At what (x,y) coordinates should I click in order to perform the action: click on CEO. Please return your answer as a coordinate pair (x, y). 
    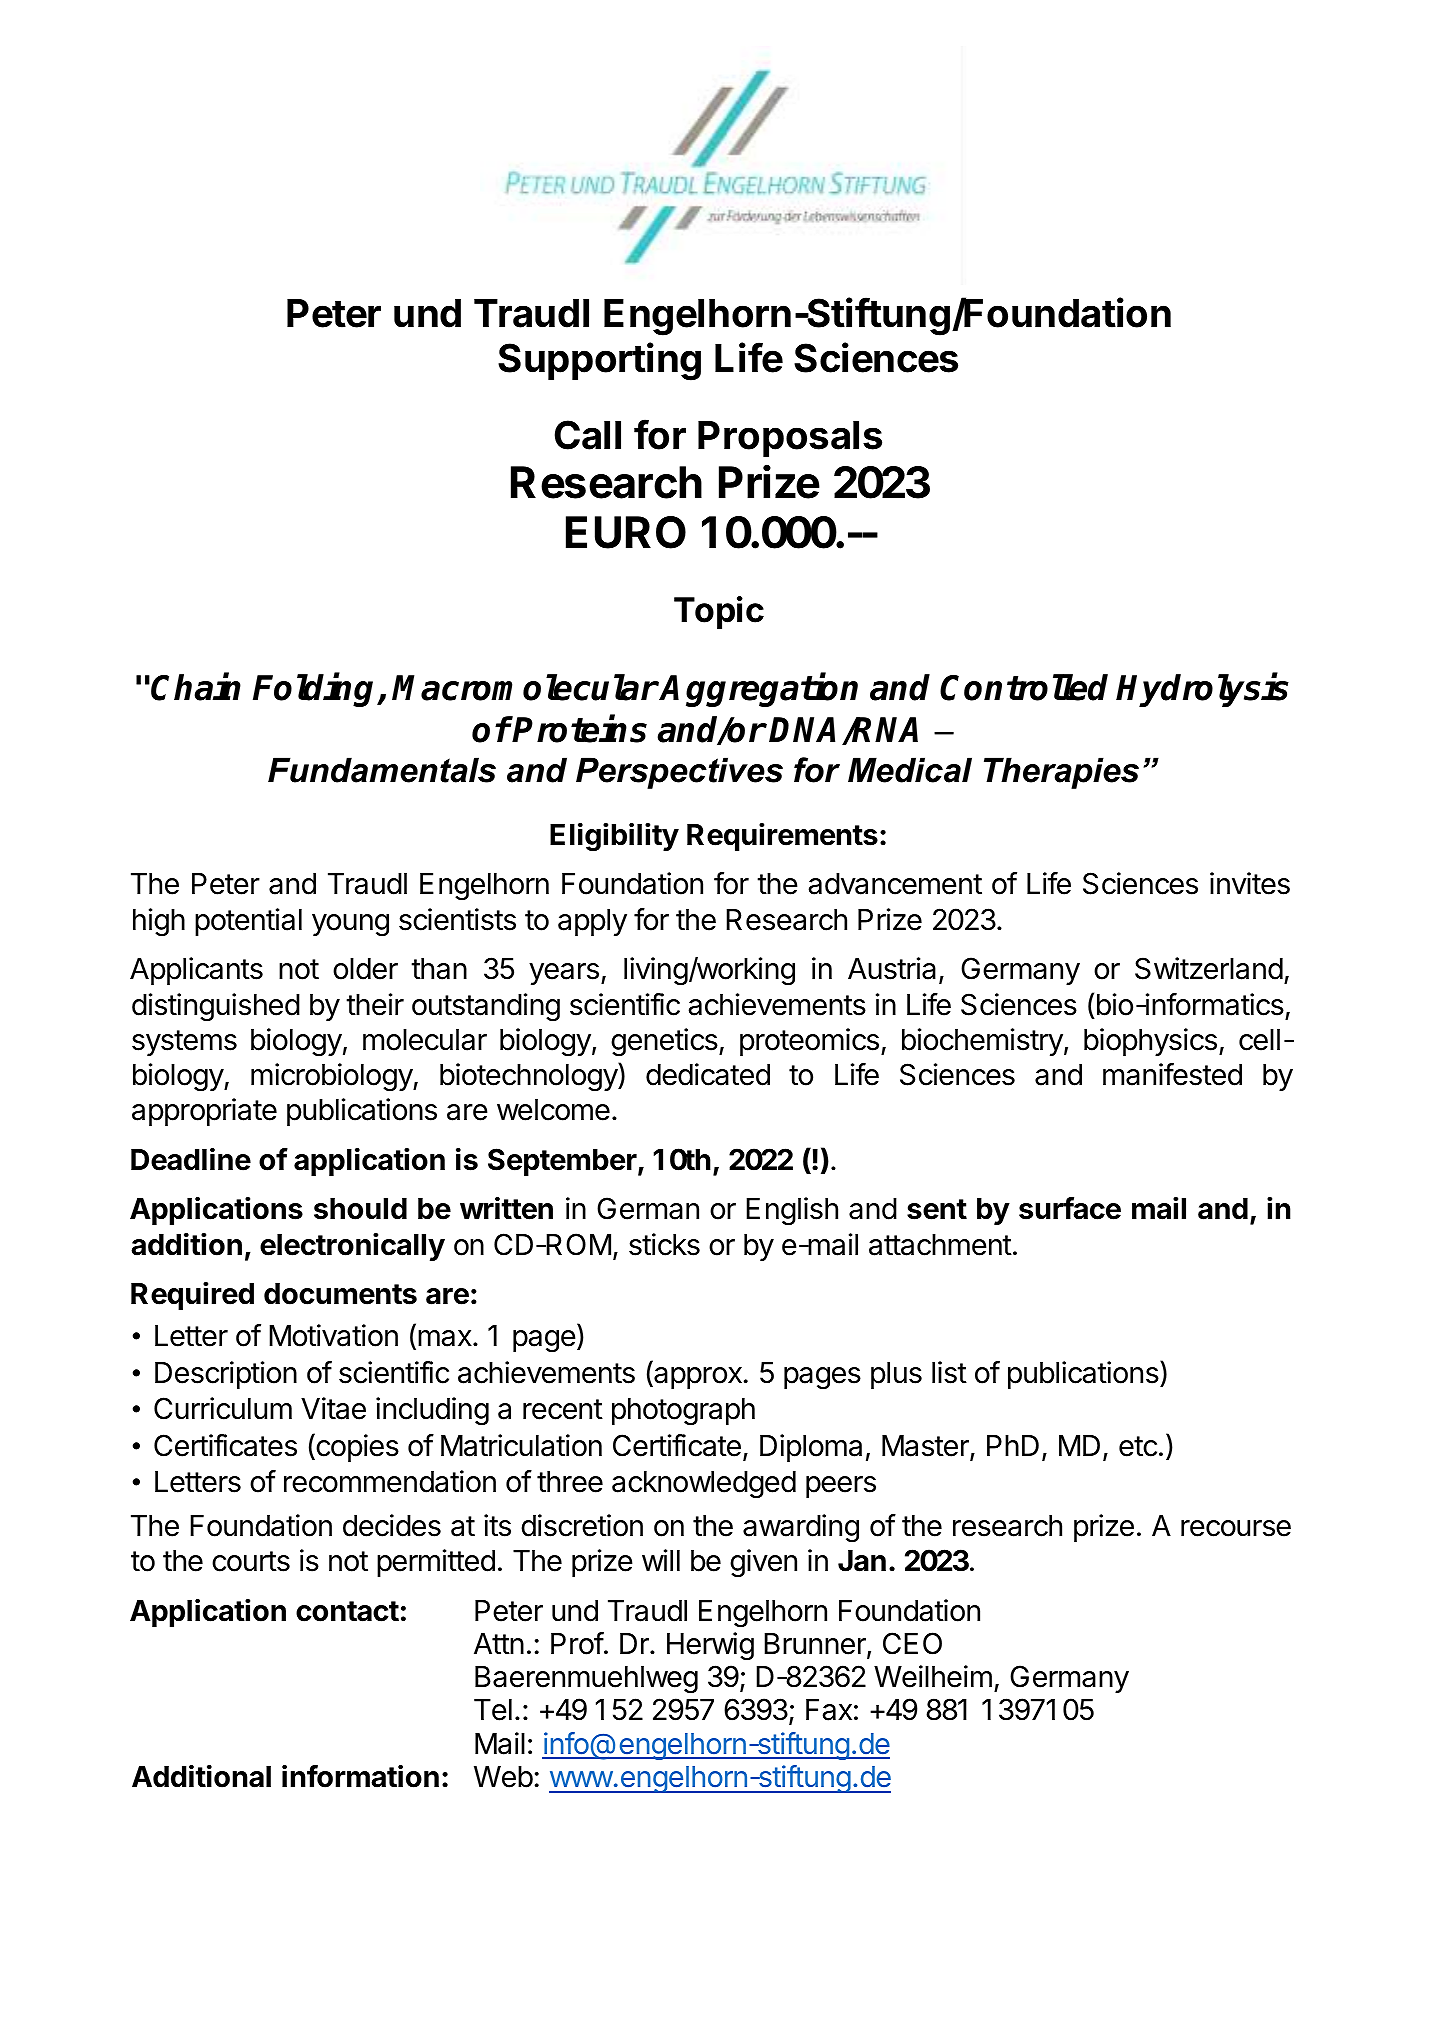
    Looking at the image, I should click on (912, 1643).
